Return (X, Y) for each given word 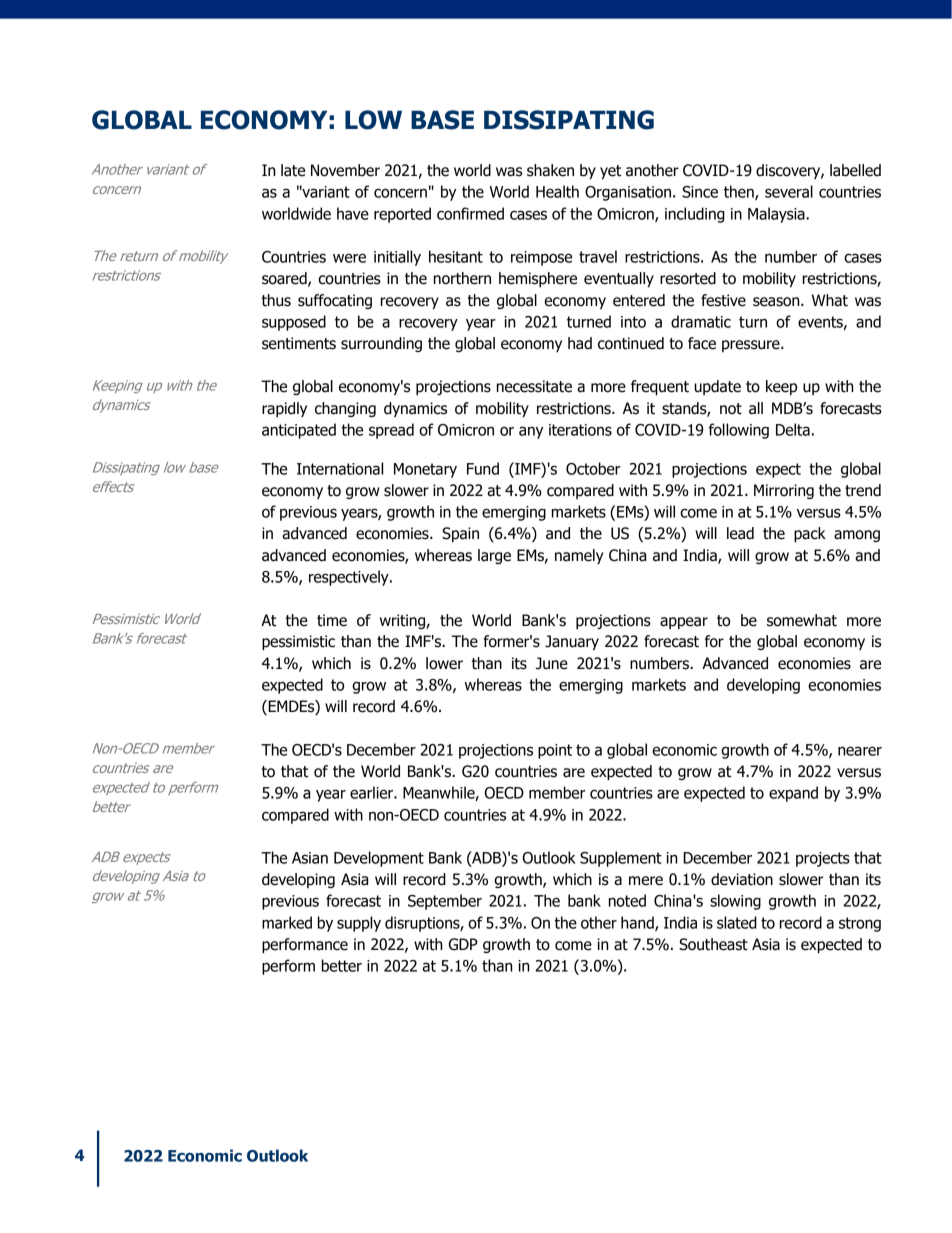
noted (627, 900)
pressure (752, 346)
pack (810, 534)
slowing (735, 902)
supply (359, 924)
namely (579, 556)
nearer (860, 751)
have (353, 213)
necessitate (534, 386)
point (555, 751)
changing (345, 409)
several (789, 191)
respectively (350, 578)
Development (379, 859)
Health (557, 191)
